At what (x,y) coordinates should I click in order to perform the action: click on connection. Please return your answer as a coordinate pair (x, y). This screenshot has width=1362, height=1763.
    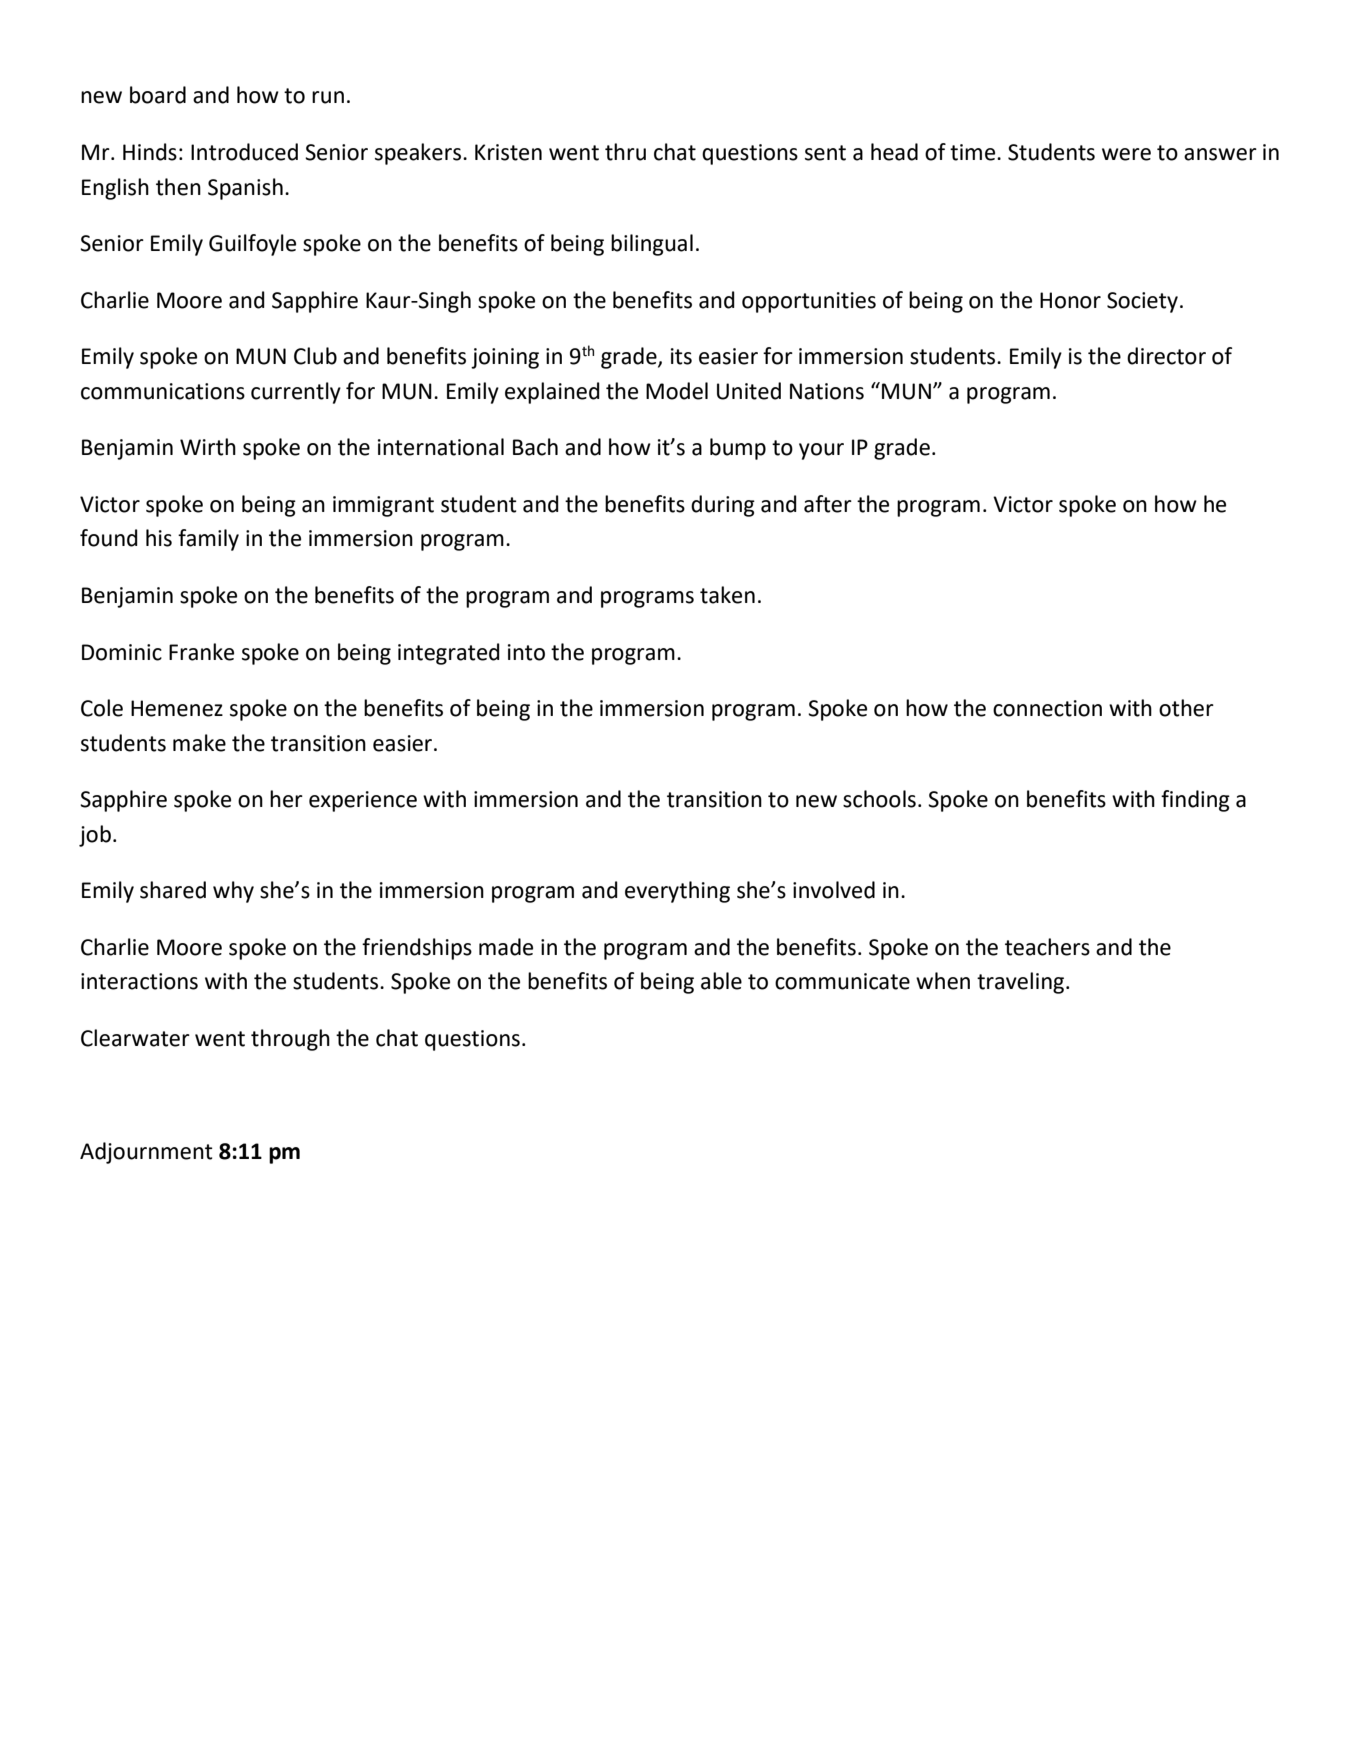
    Looking at the image, I should click on (1047, 708).
